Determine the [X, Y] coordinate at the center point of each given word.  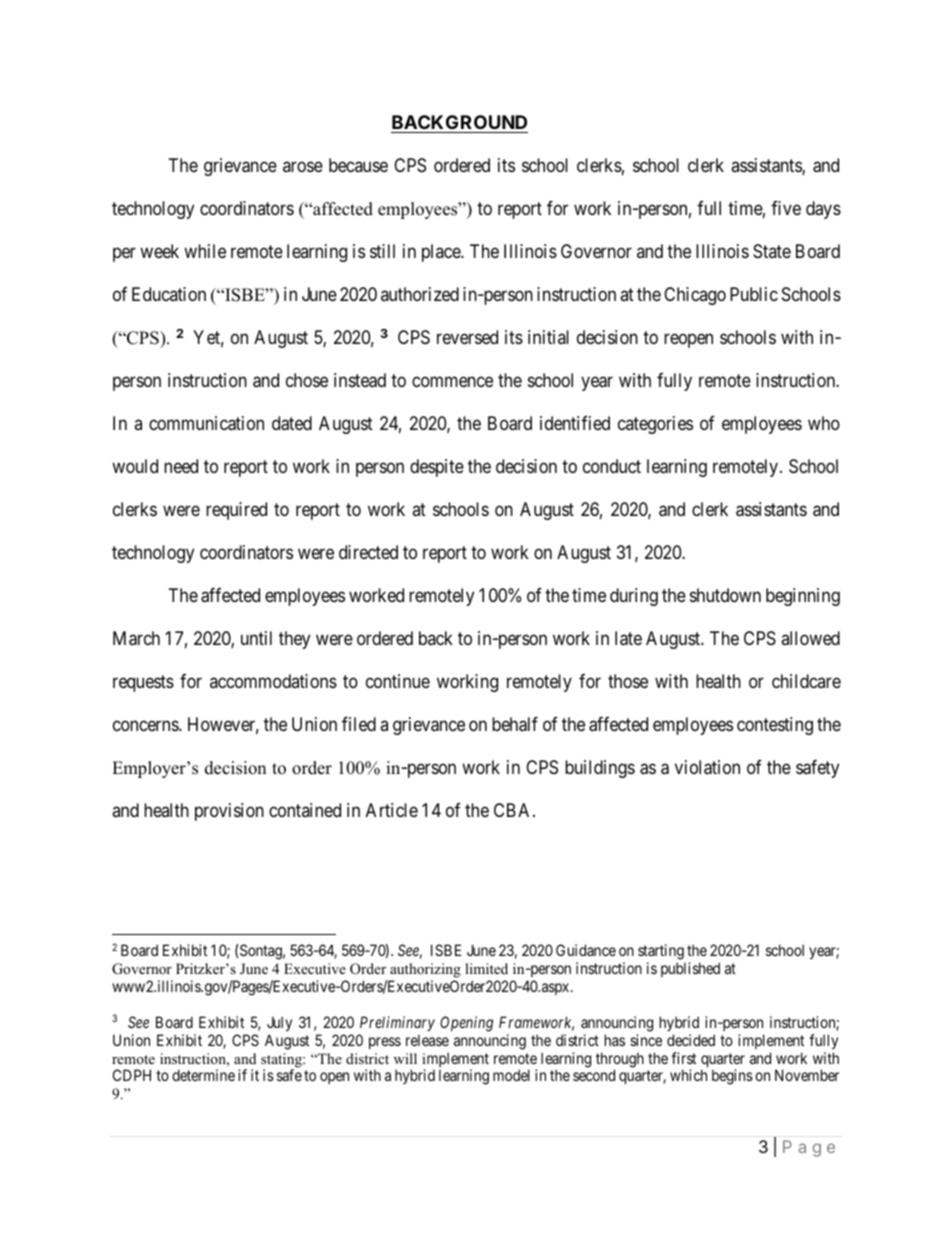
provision [229, 812]
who [824, 423]
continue [398, 681]
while [205, 251]
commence [452, 381]
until [256, 638]
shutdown [725, 595]
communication [206, 423]
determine [203, 1075]
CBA [514, 810]
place [442, 253]
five [786, 208]
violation [707, 767]
